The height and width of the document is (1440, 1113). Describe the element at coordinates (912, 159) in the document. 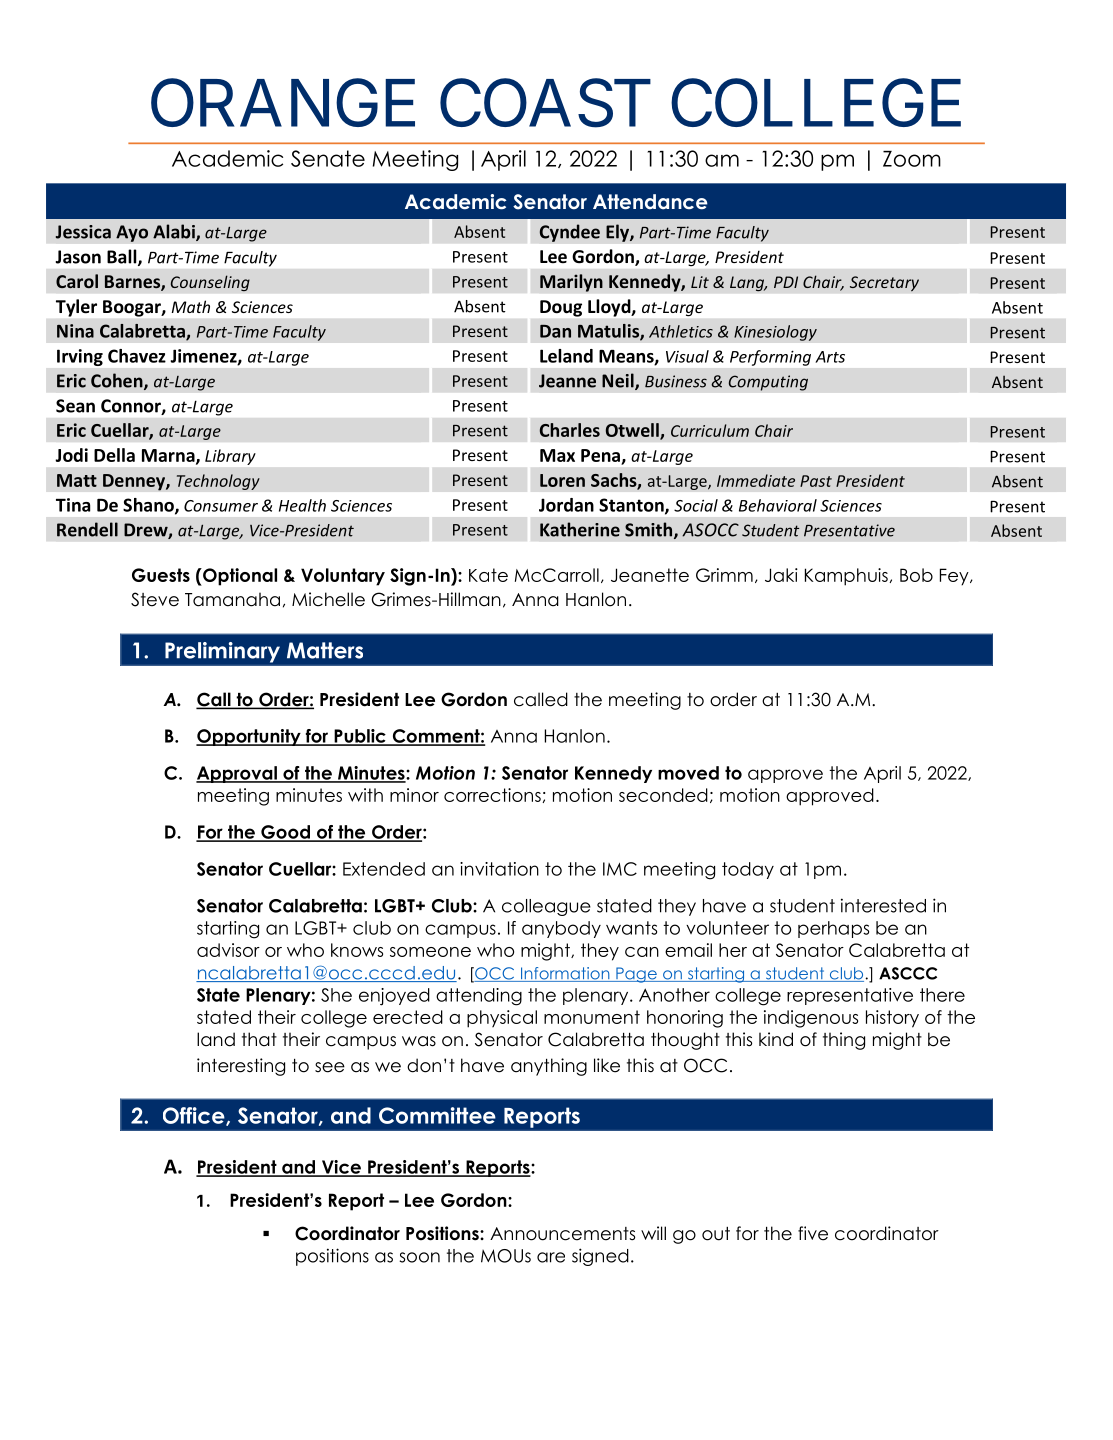

I see `Zoom` at that location.
